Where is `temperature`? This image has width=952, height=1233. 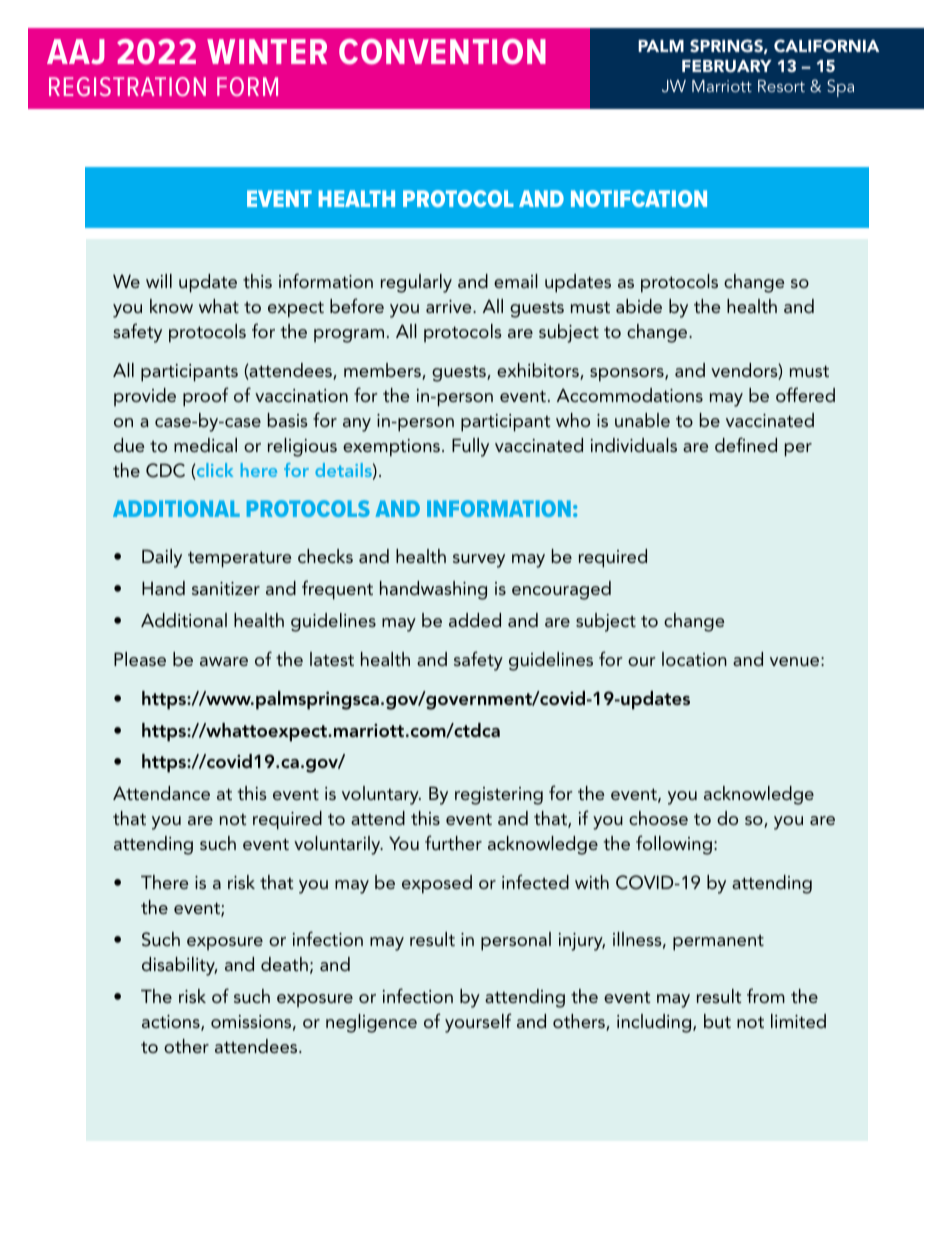 temperature is located at coordinates (240, 559).
